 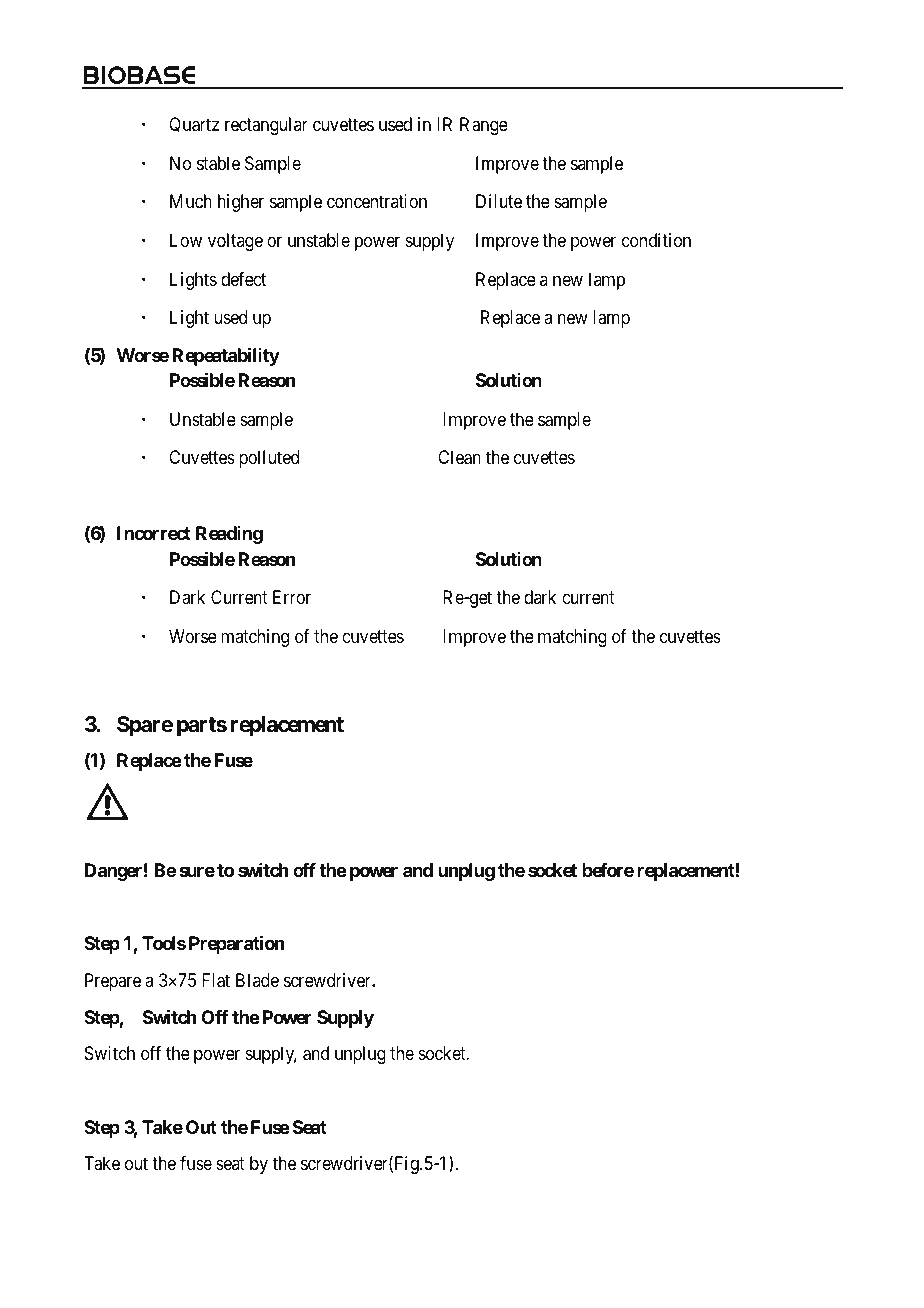 I want to click on concentration, so click(x=377, y=201).
